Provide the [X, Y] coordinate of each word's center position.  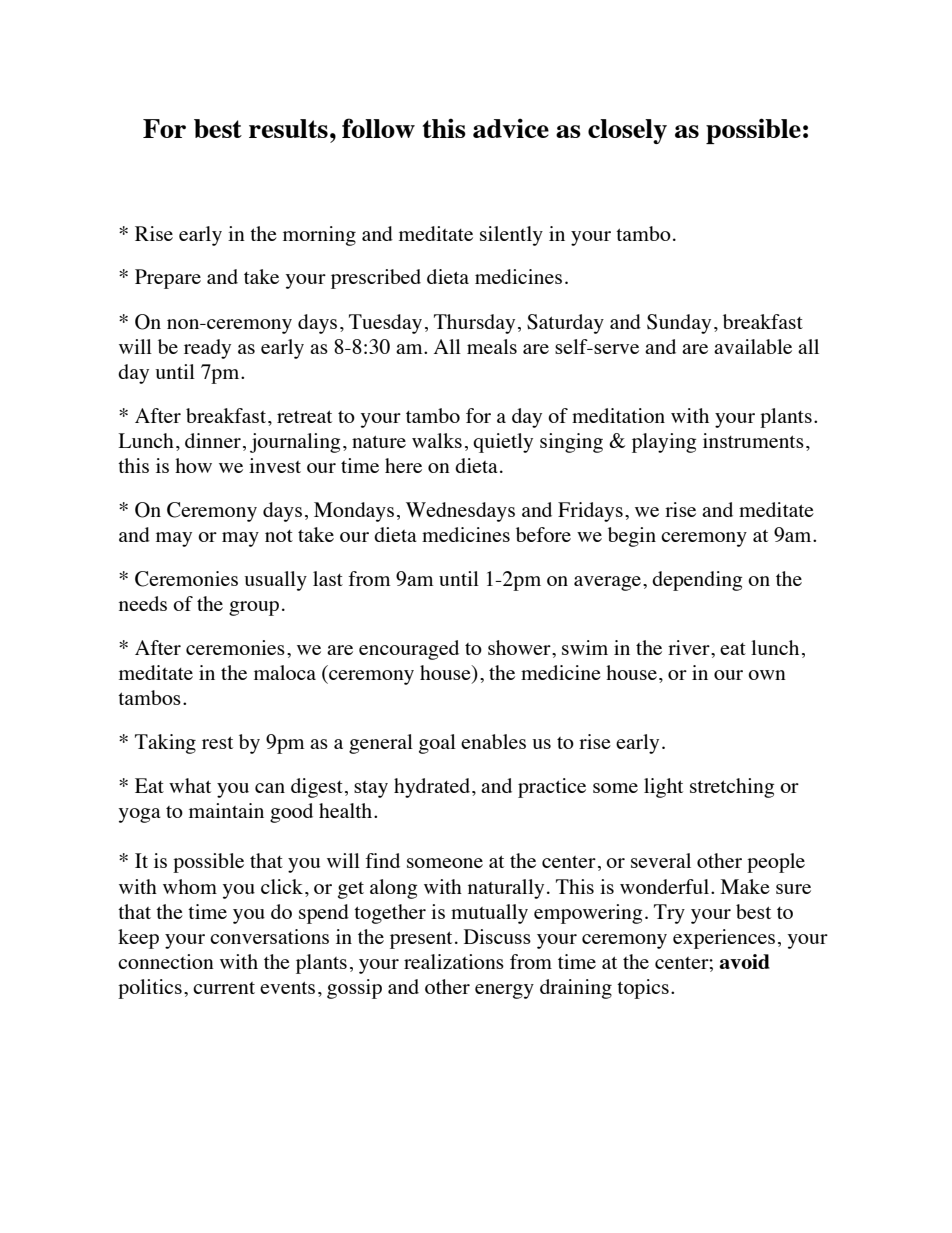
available [753, 346]
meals [492, 346]
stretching [732, 788]
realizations [454, 961]
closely [627, 131]
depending [697, 581]
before [543, 534]
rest [217, 742]
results [288, 128]
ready [207, 349]
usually [275, 581]
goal [437, 744]
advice [511, 128]
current [224, 988]
